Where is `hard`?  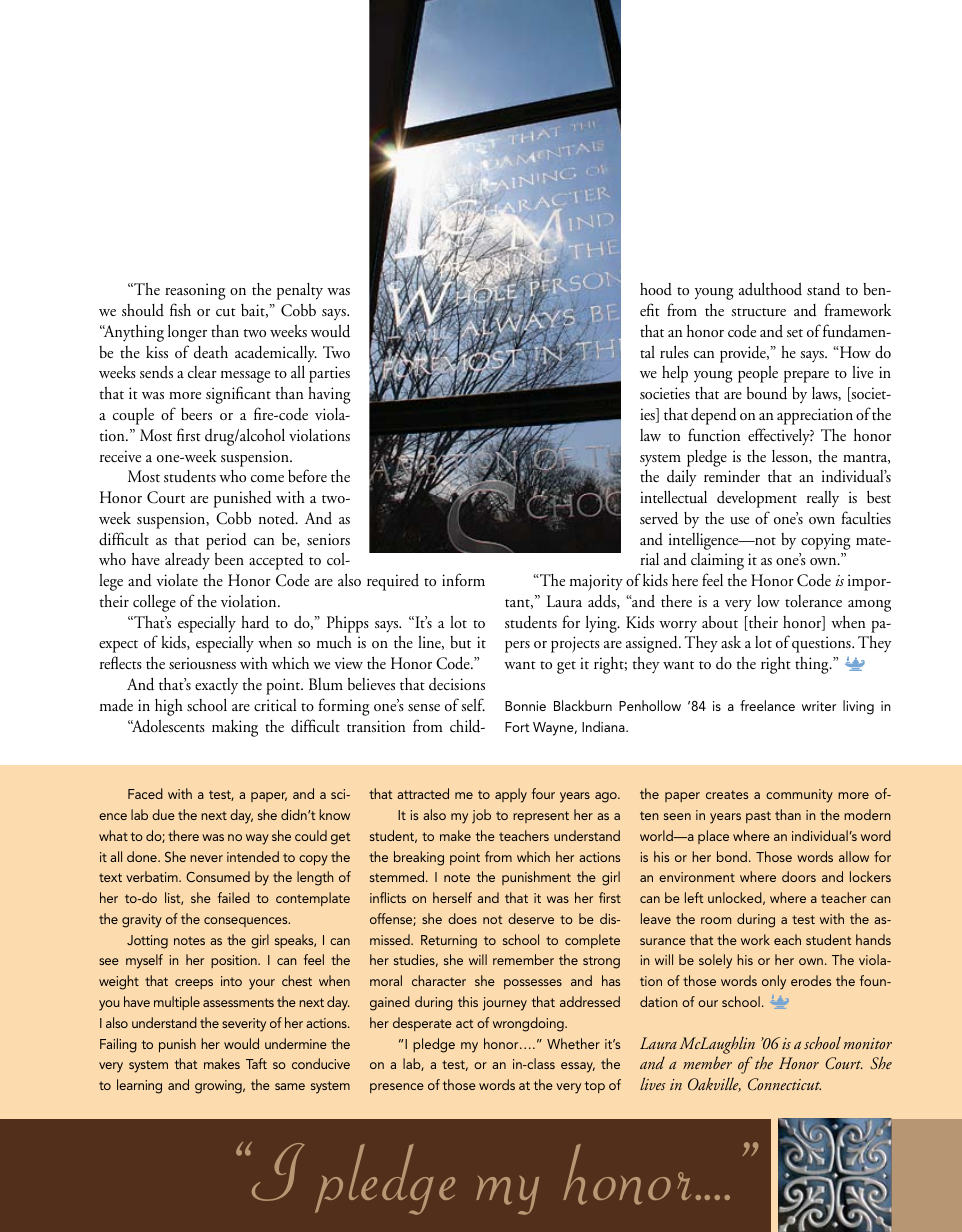 hard is located at coordinates (255, 622).
